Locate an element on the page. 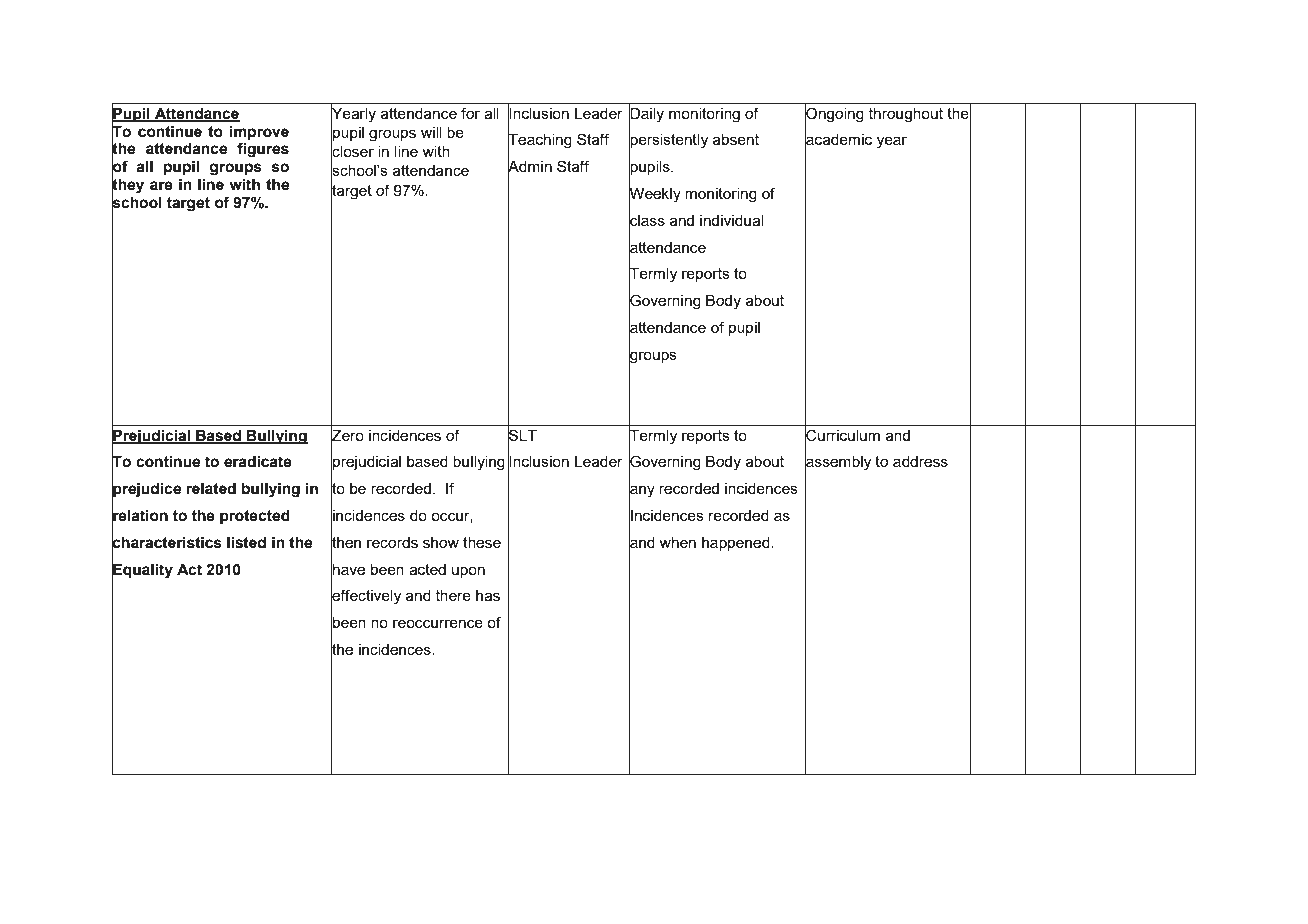  persistently is located at coordinates (668, 141).
